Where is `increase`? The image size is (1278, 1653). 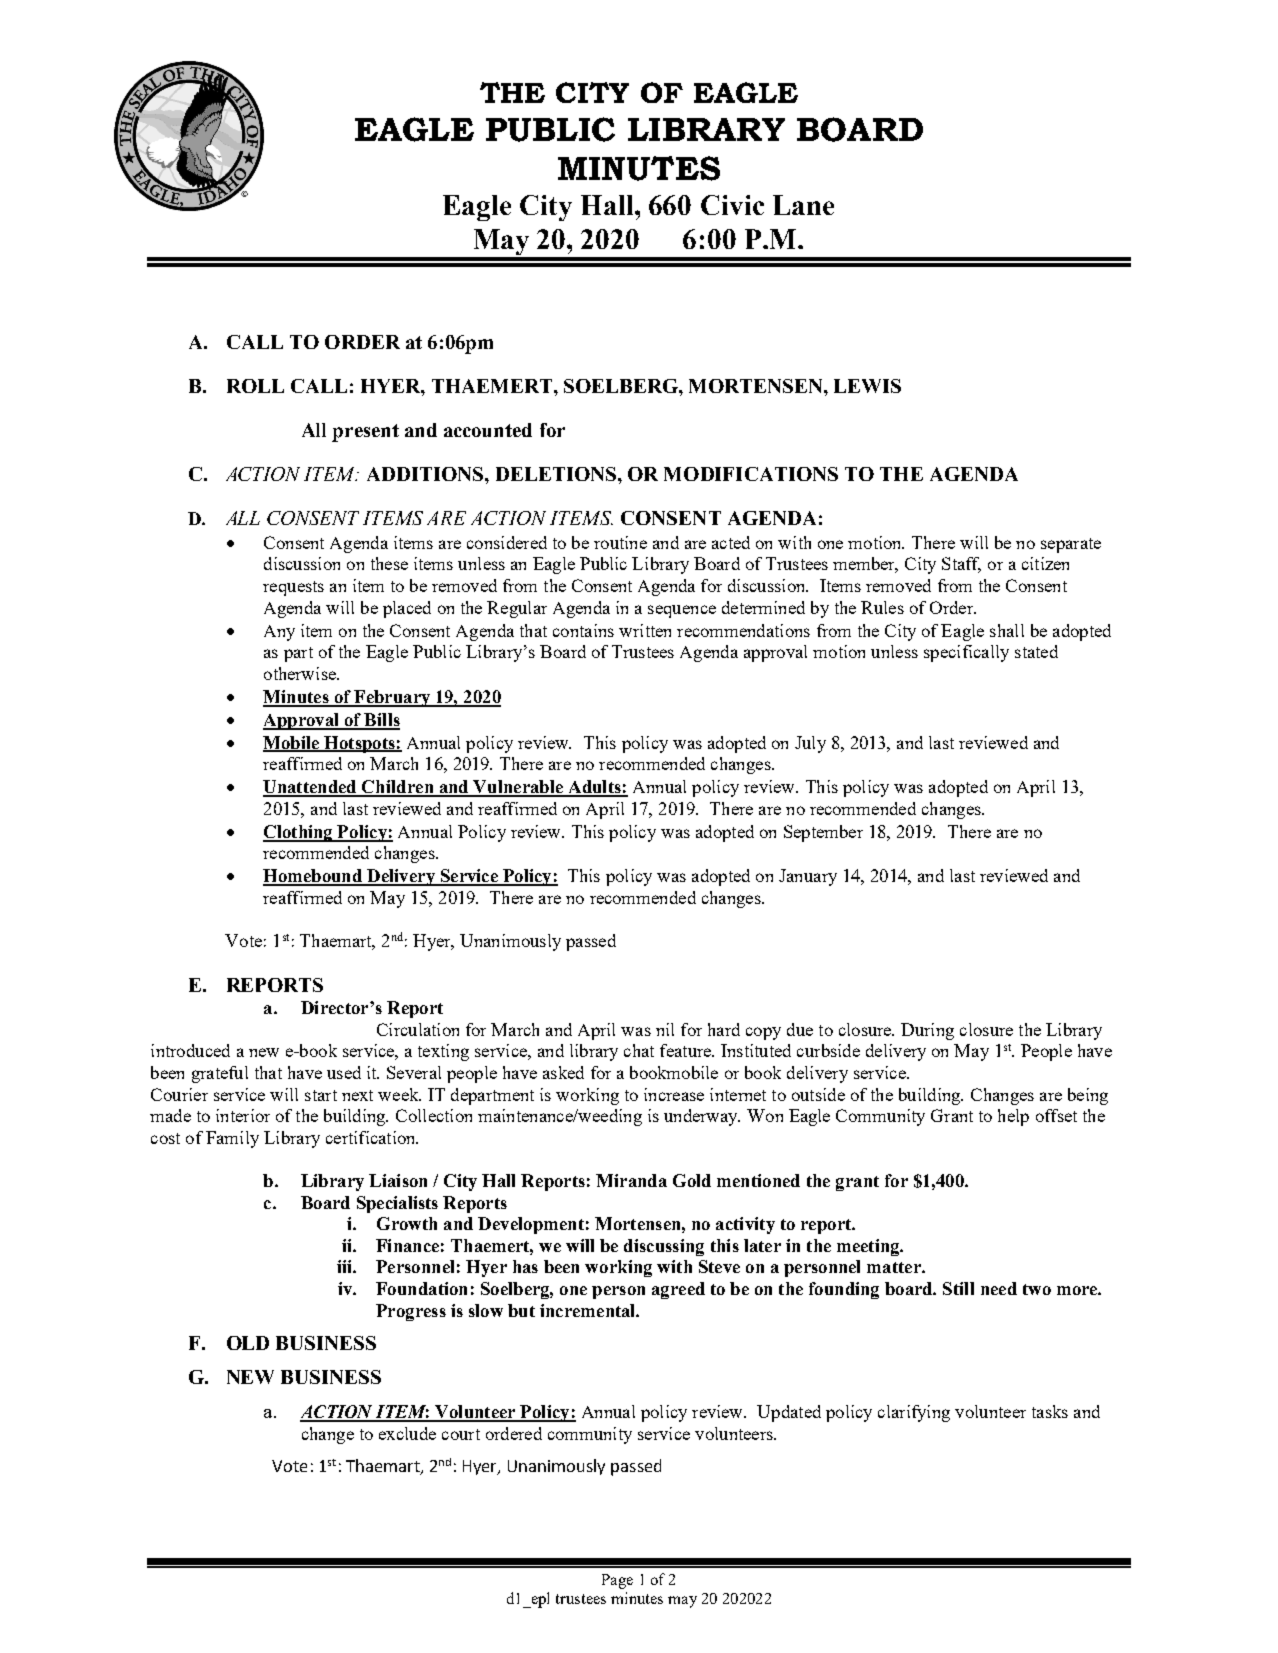 increase is located at coordinates (674, 1094).
